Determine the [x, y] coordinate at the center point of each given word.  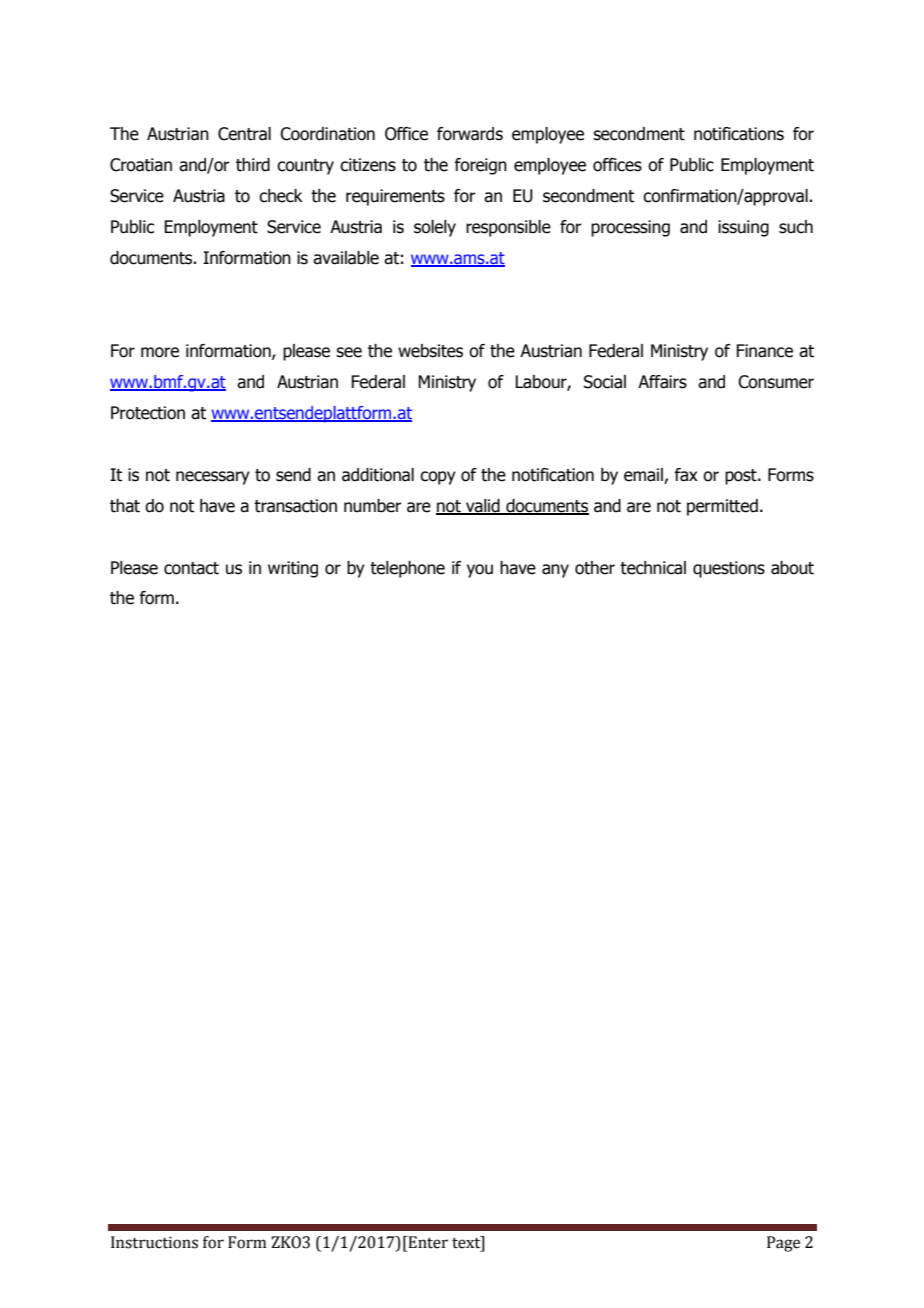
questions [729, 569]
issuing [743, 228]
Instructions [154, 1242]
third [253, 165]
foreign [480, 166]
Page [783, 1244]
